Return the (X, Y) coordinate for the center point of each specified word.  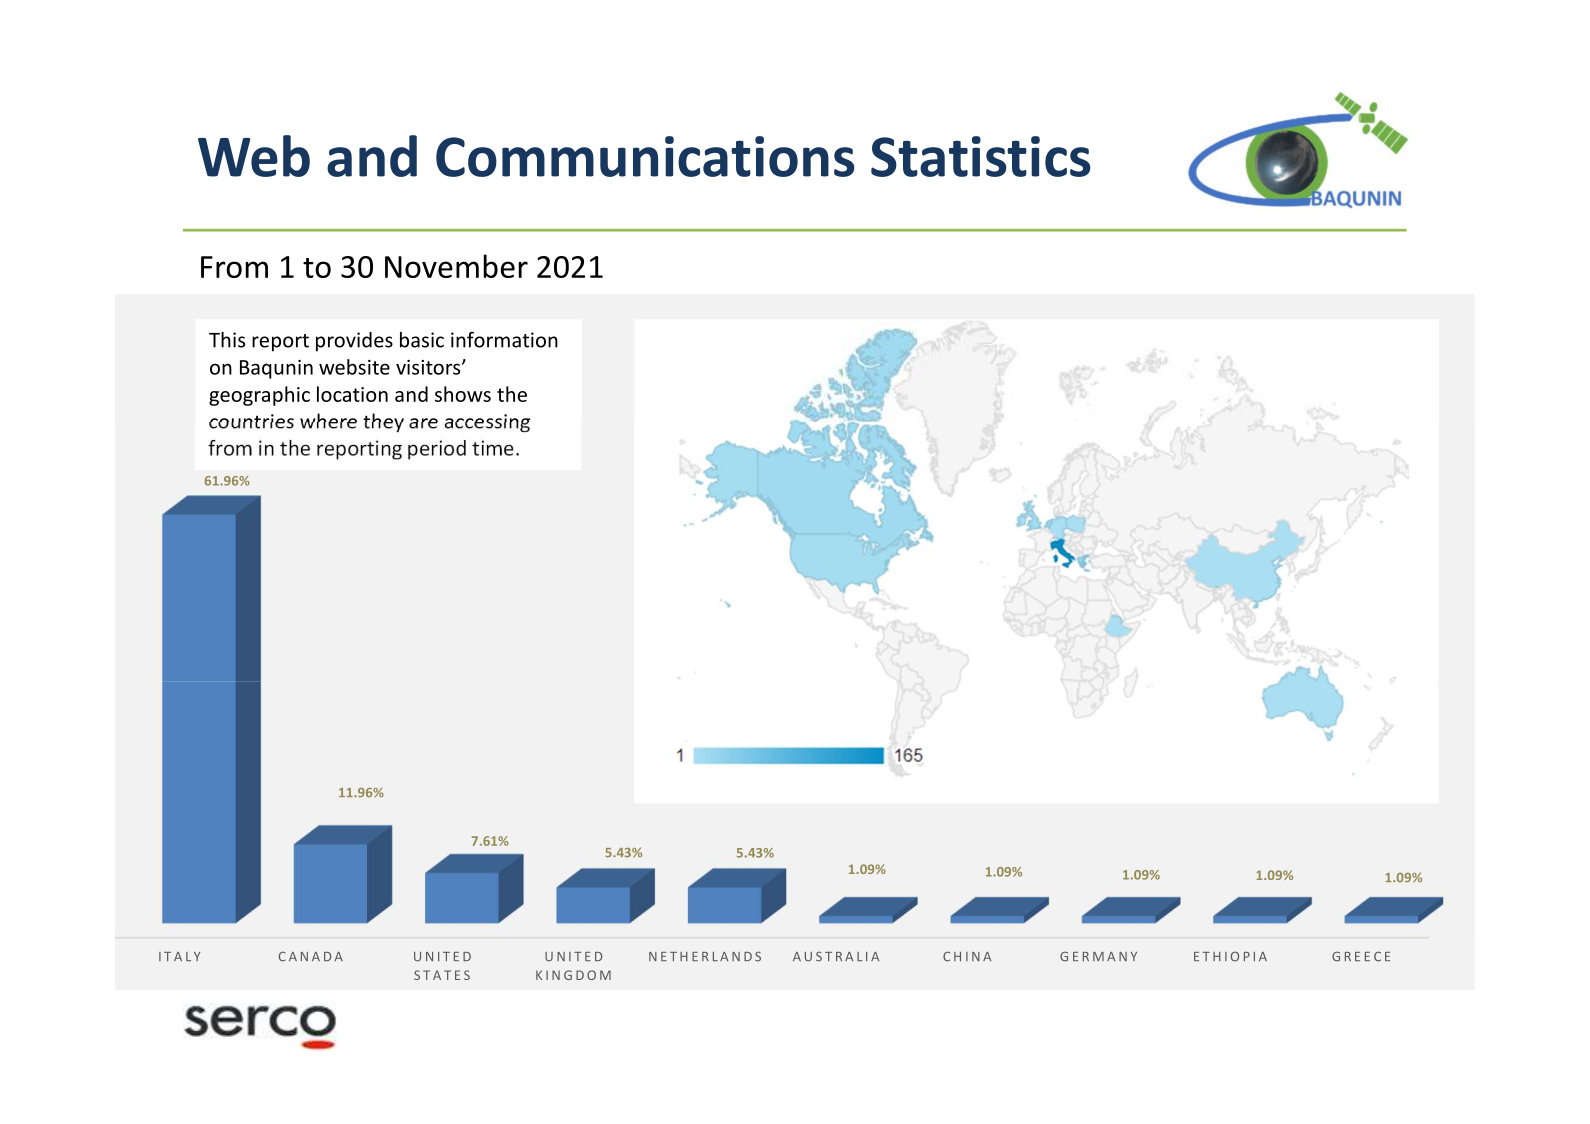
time (493, 448)
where (328, 421)
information (504, 339)
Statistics (981, 156)
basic (422, 340)
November (456, 266)
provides (354, 342)
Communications (645, 156)
